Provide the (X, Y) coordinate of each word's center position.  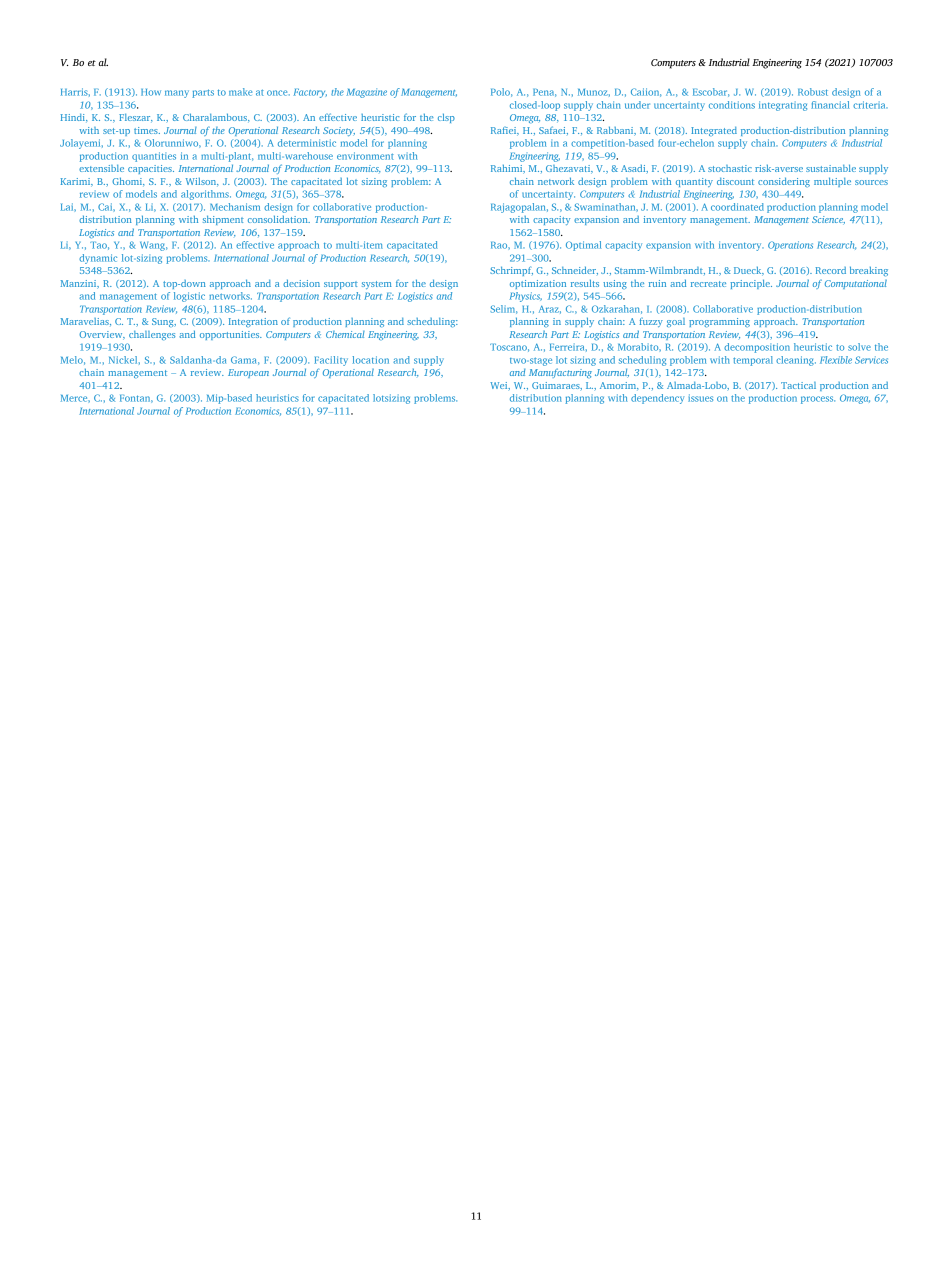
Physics (525, 297)
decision (301, 283)
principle (751, 284)
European (248, 373)
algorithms (206, 195)
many (177, 94)
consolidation (279, 219)
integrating (783, 106)
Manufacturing (560, 373)
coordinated (737, 207)
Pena (544, 93)
